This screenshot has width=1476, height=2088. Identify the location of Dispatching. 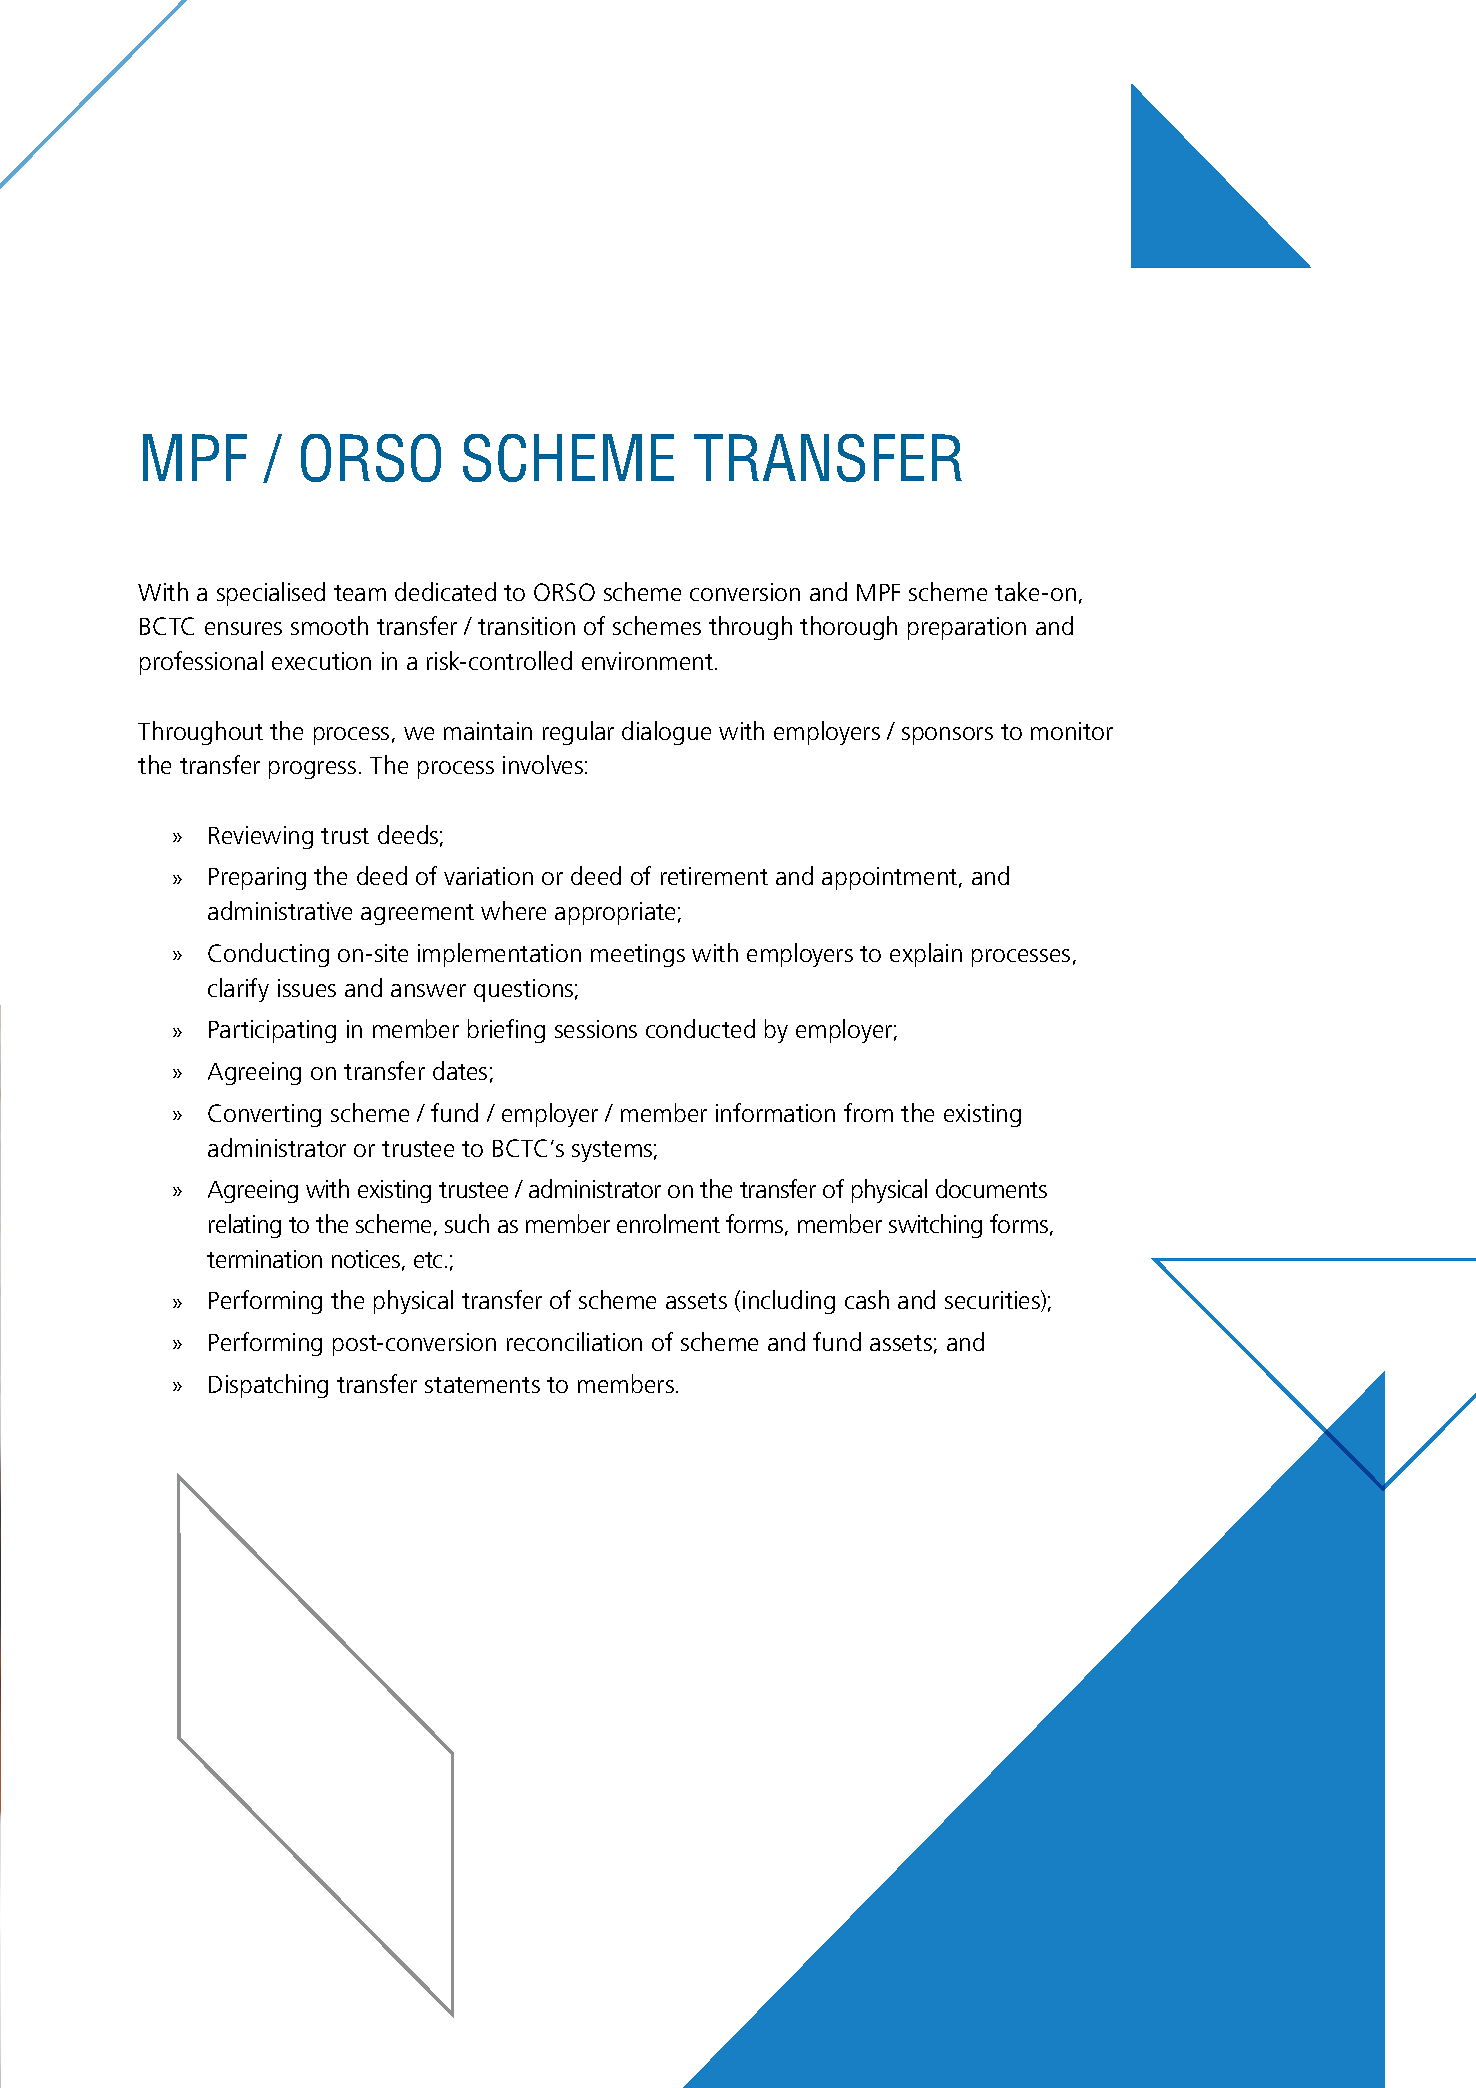
(268, 1386).
